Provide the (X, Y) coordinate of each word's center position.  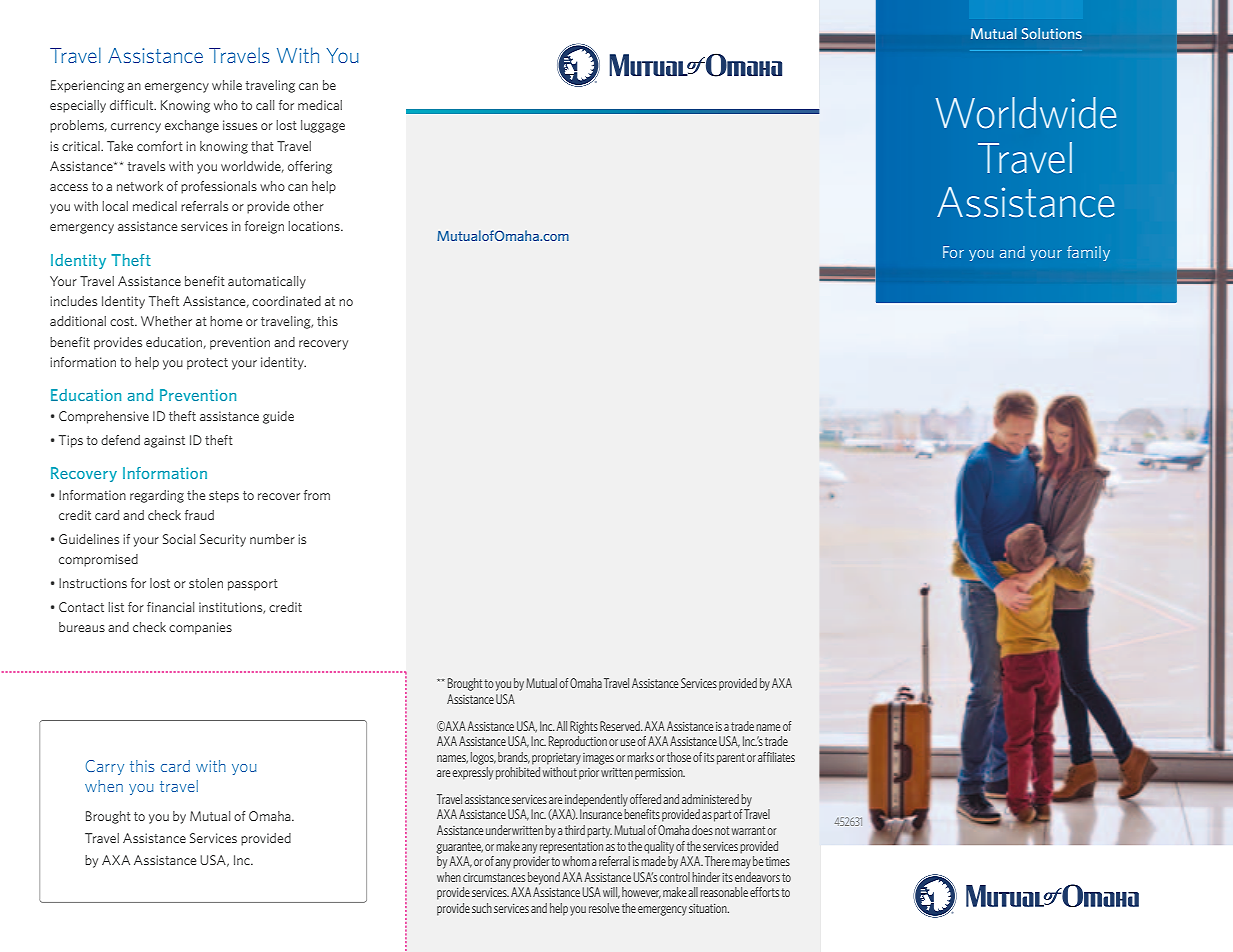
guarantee (459, 848)
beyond (544, 878)
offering (310, 167)
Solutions (1052, 33)
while (227, 85)
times (777, 861)
